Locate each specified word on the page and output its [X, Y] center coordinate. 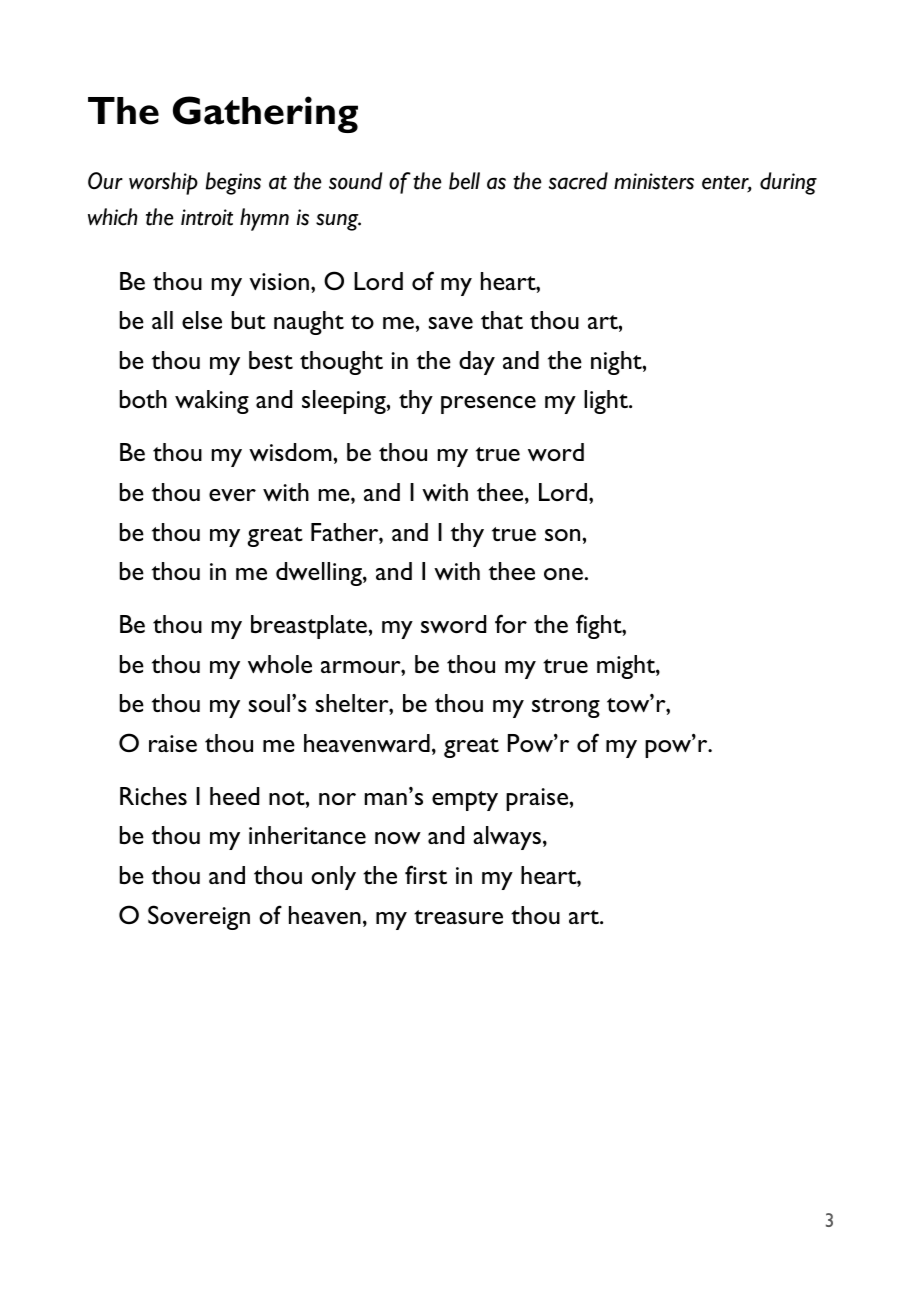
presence [488, 405]
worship [163, 183]
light [607, 402]
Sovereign [199, 917]
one [563, 574]
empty [465, 801]
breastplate [310, 627]
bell [464, 181]
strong [566, 708]
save [451, 323]
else [202, 320]
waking [212, 402]
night [617, 363]
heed [234, 796]
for [511, 623]
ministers [654, 181]
